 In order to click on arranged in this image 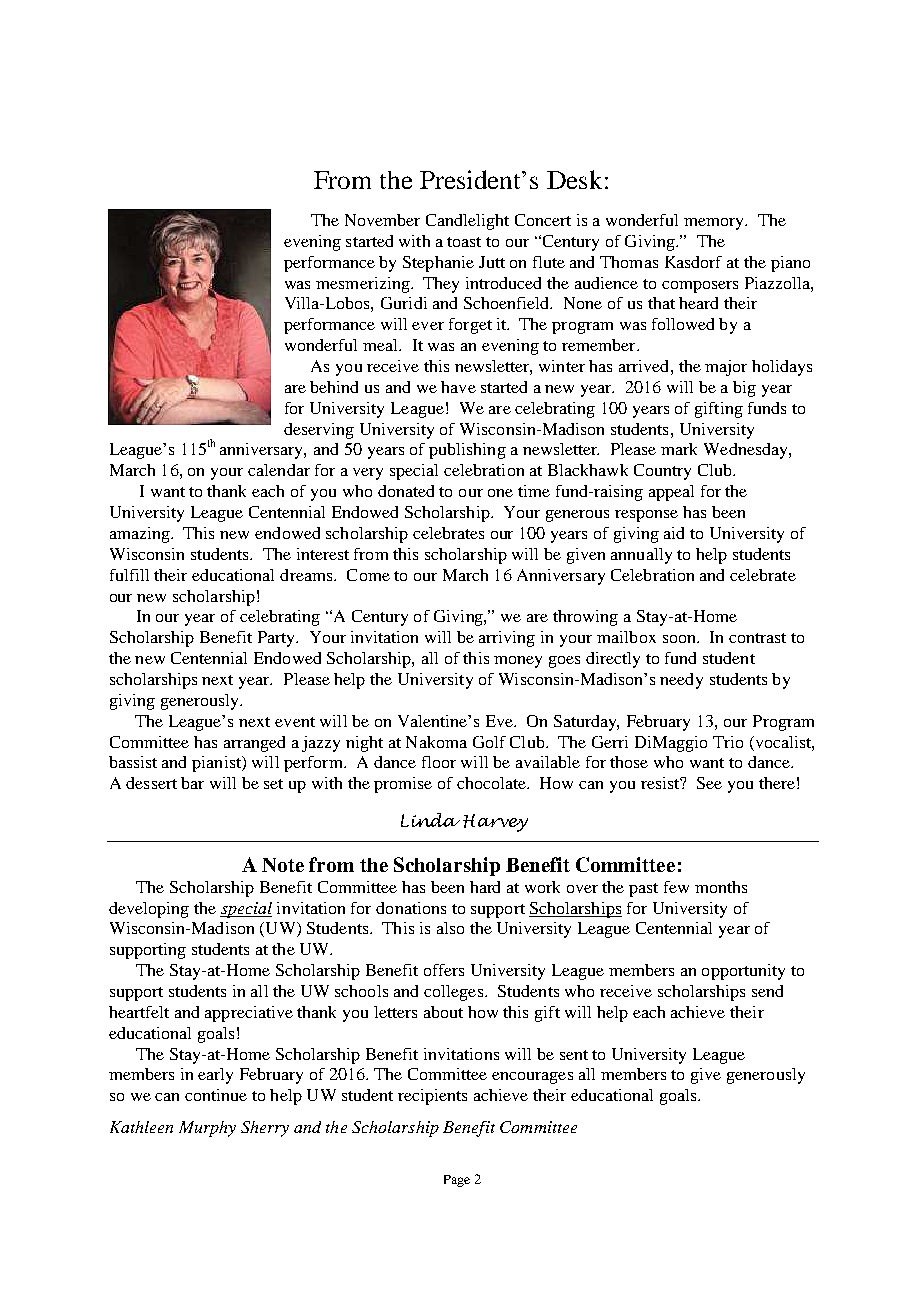, I will do `click(254, 744)`.
